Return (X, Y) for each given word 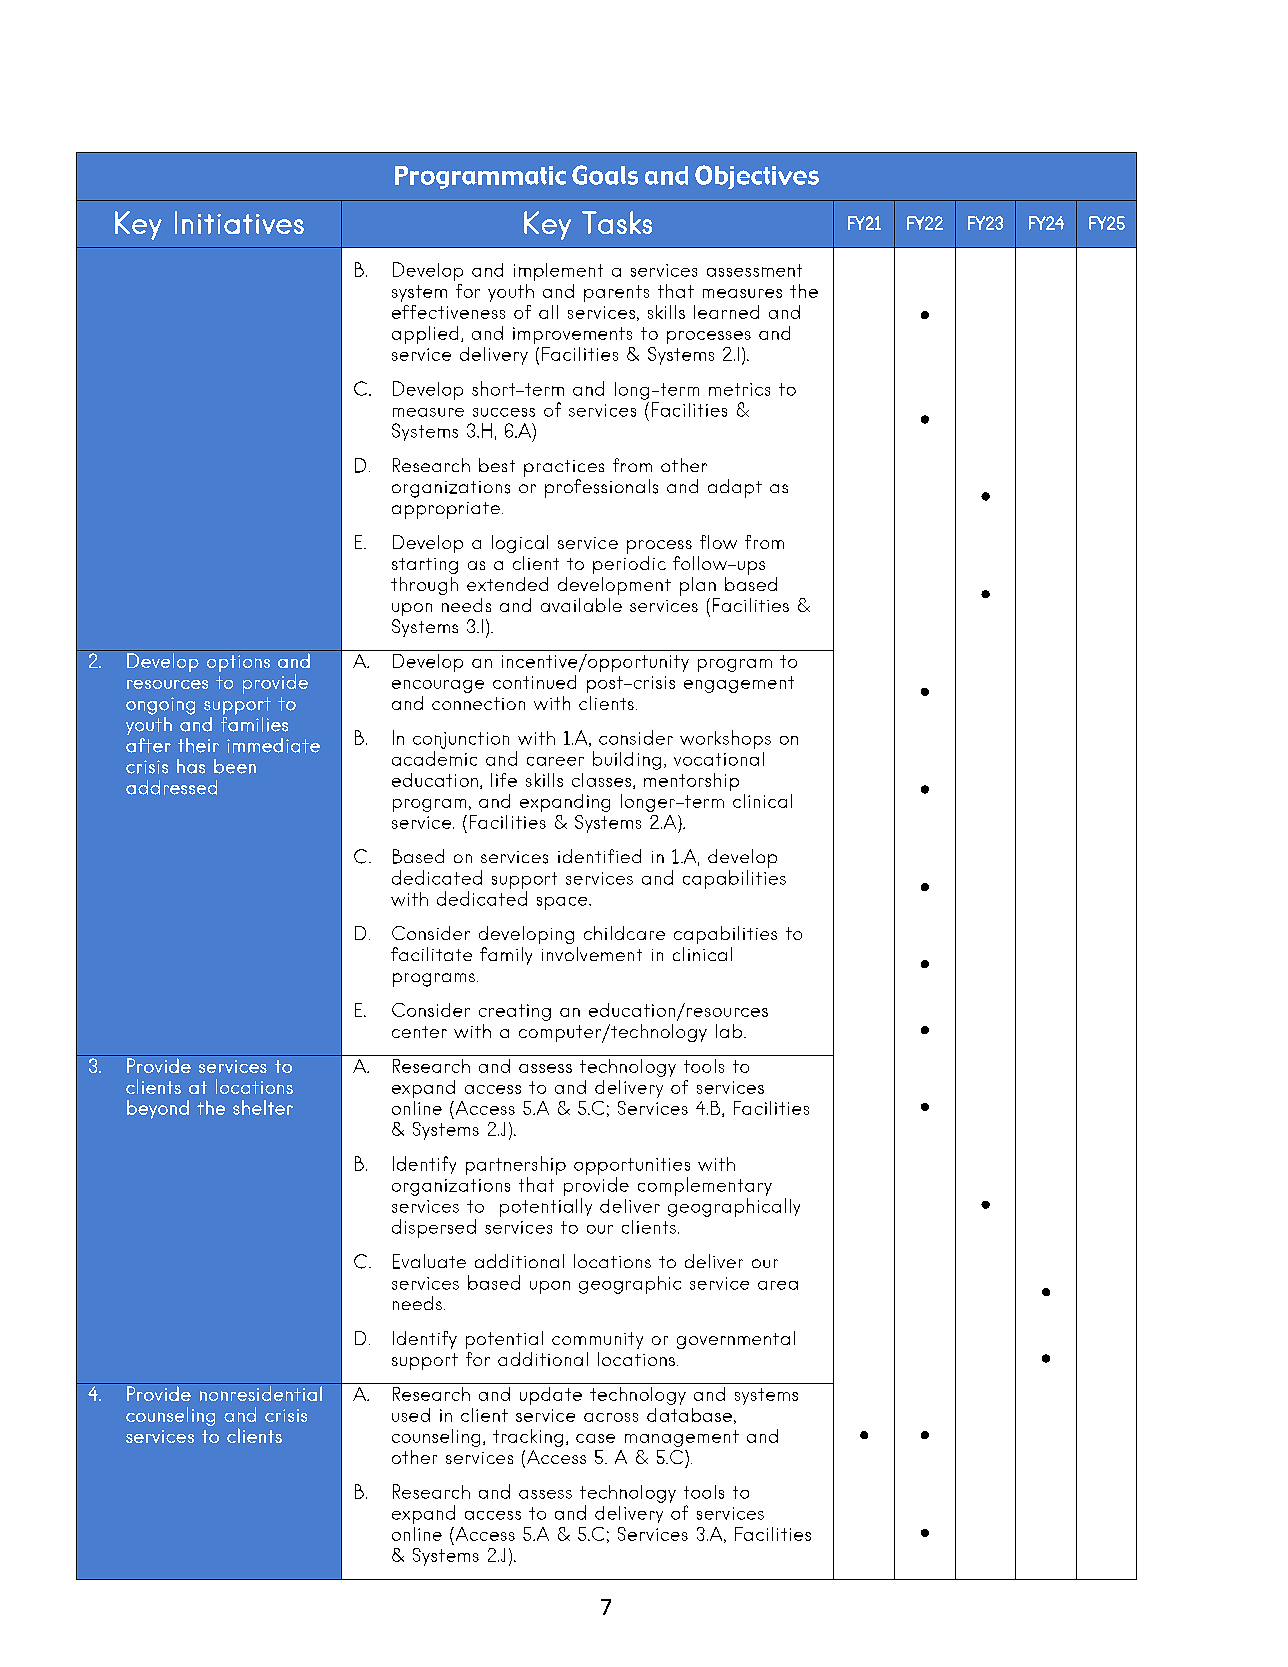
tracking (528, 1438)
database (689, 1415)
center (419, 1032)
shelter (263, 1107)
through (424, 586)
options (238, 663)
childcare (624, 933)
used (411, 1415)
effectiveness (448, 312)
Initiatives (239, 222)
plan (698, 586)
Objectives (757, 177)
